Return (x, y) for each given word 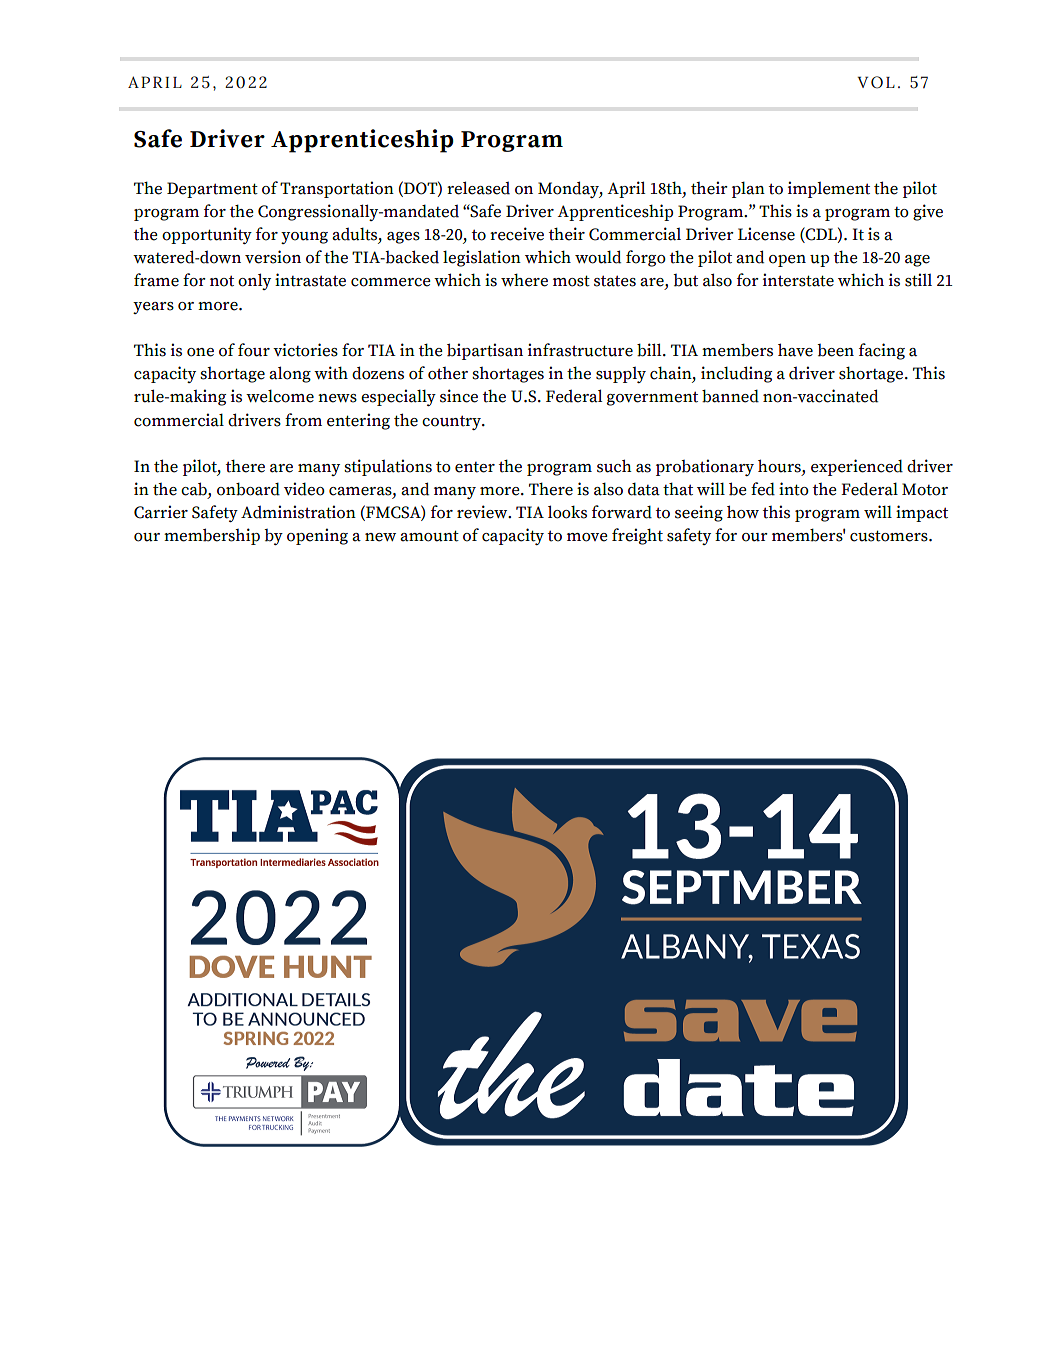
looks (567, 512)
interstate (798, 280)
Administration (298, 512)
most (571, 281)
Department (212, 190)
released (478, 188)
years (153, 308)
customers (890, 536)
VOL (876, 82)
